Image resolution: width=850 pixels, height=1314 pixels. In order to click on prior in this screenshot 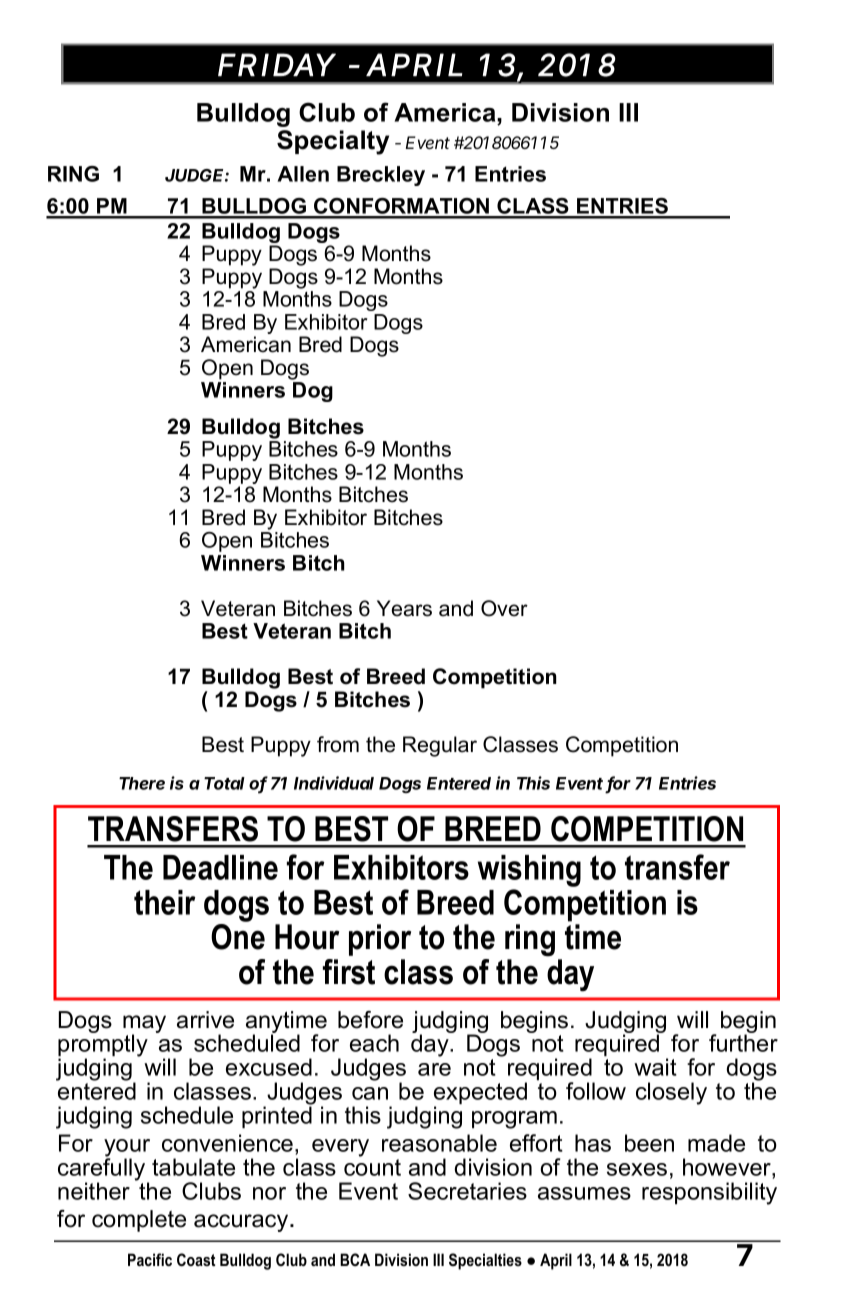, I will do `click(380, 940)`.
